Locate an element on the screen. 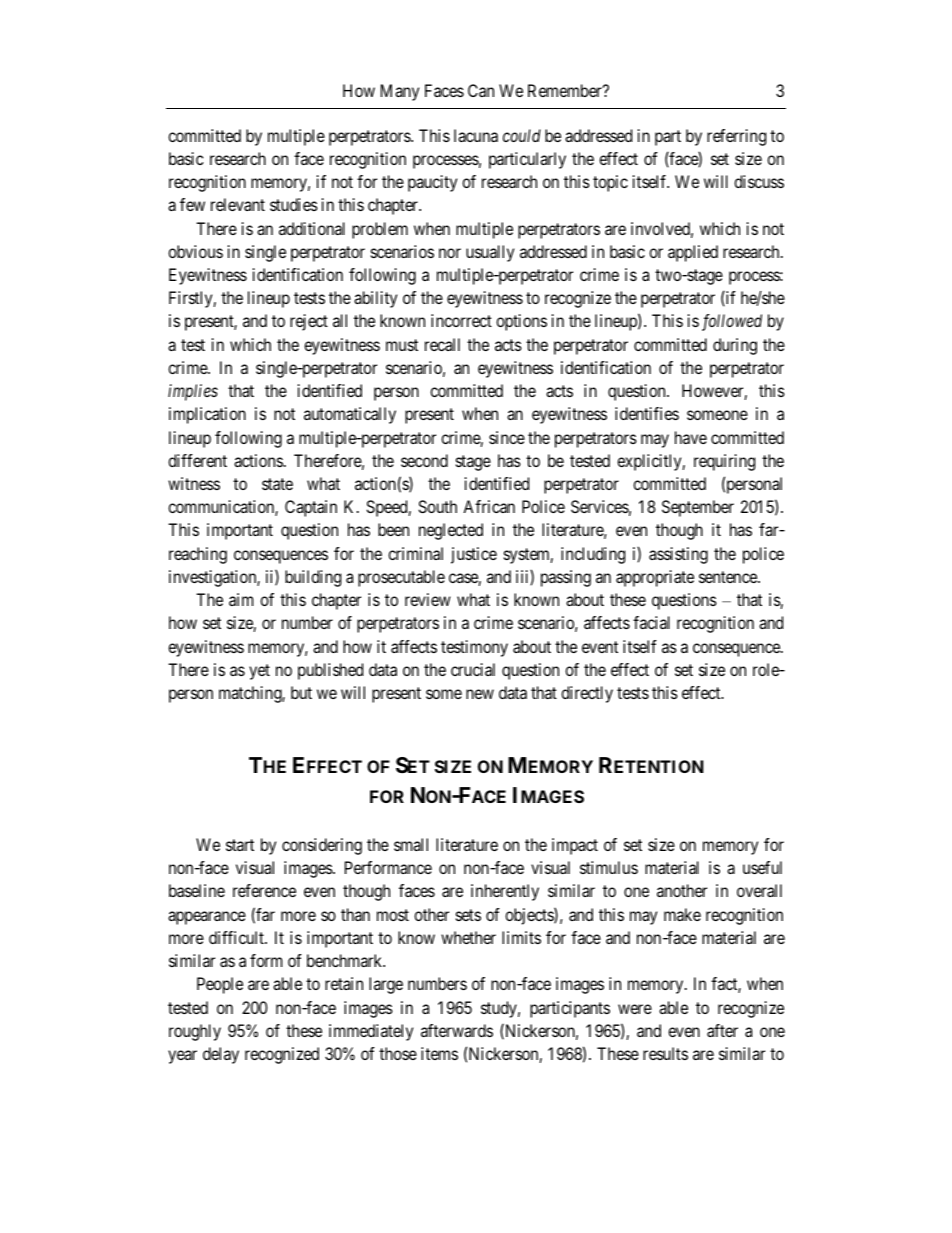  justice is located at coordinates (474, 555).
